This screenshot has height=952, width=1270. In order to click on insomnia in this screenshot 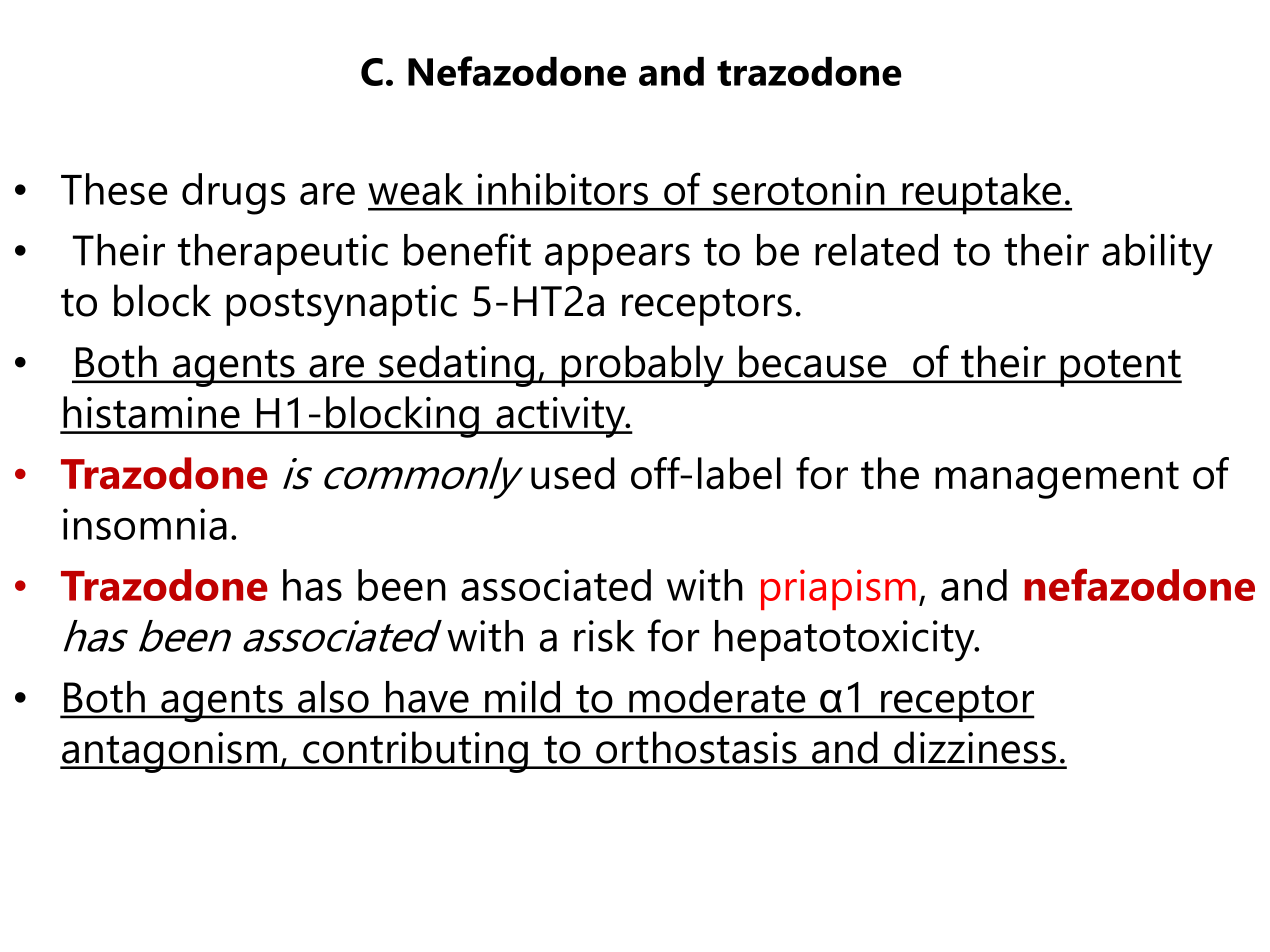, I will do `click(145, 524)`.
